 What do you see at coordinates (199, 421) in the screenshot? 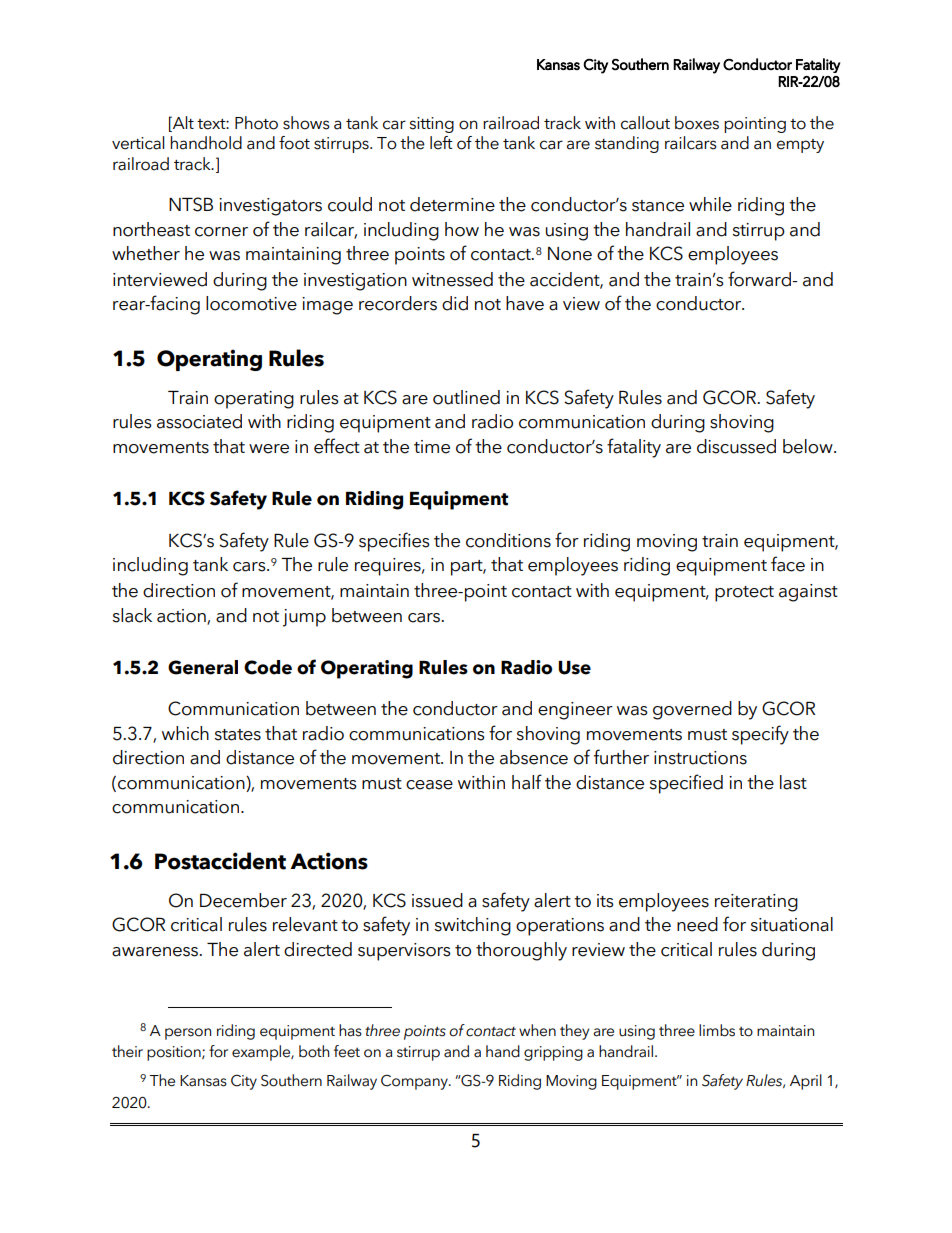
I see `associated` at bounding box center [199, 421].
